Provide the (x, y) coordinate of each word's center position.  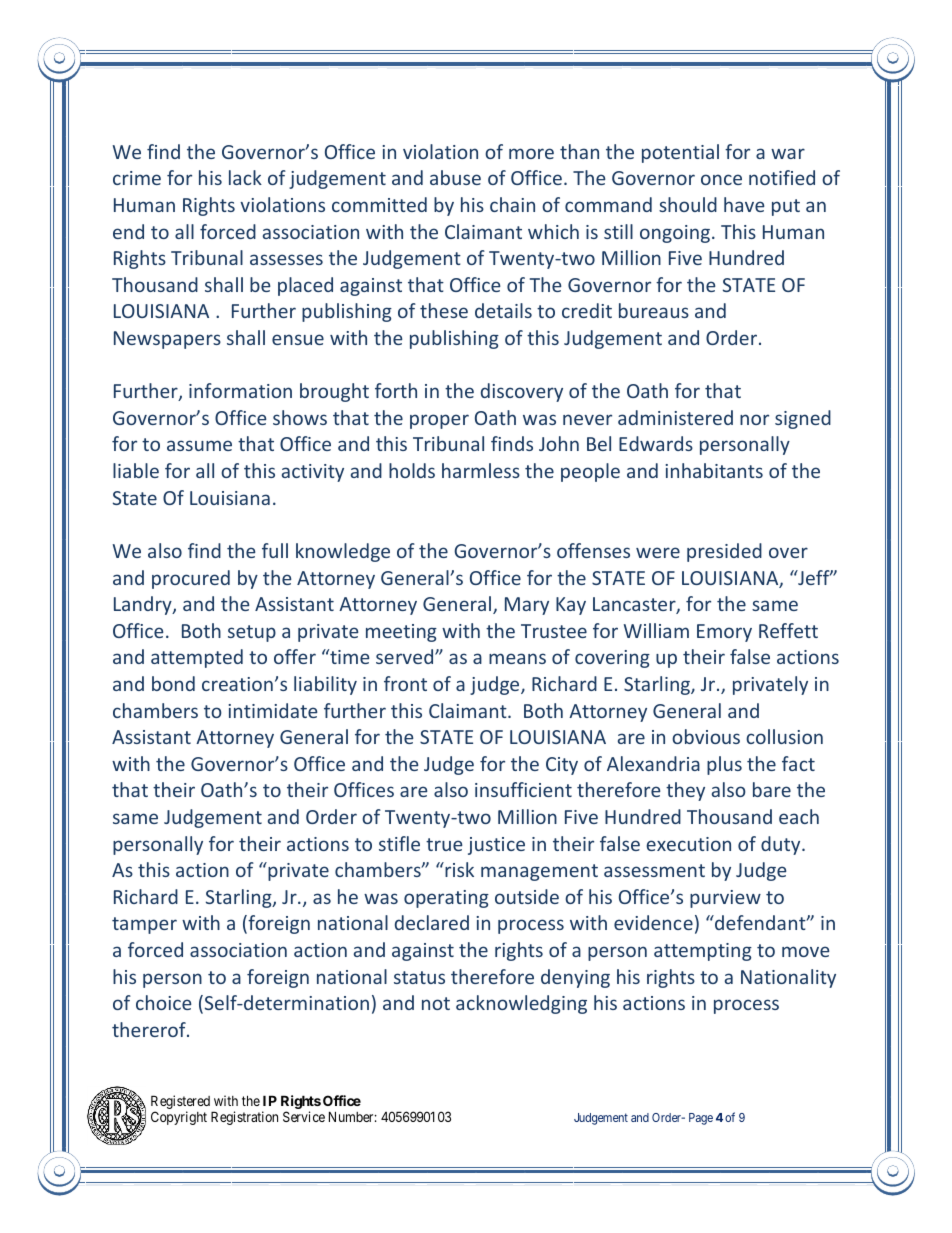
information (240, 390)
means (517, 658)
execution (689, 844)
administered (675, 417)
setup (252, 633)
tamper (144, 925)
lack (245, 177)
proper (439, 421)
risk (458, 869)
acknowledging (521, 1004)
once (721, 179)
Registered (180, 1103)
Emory (724, 633)
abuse (455, 177)
